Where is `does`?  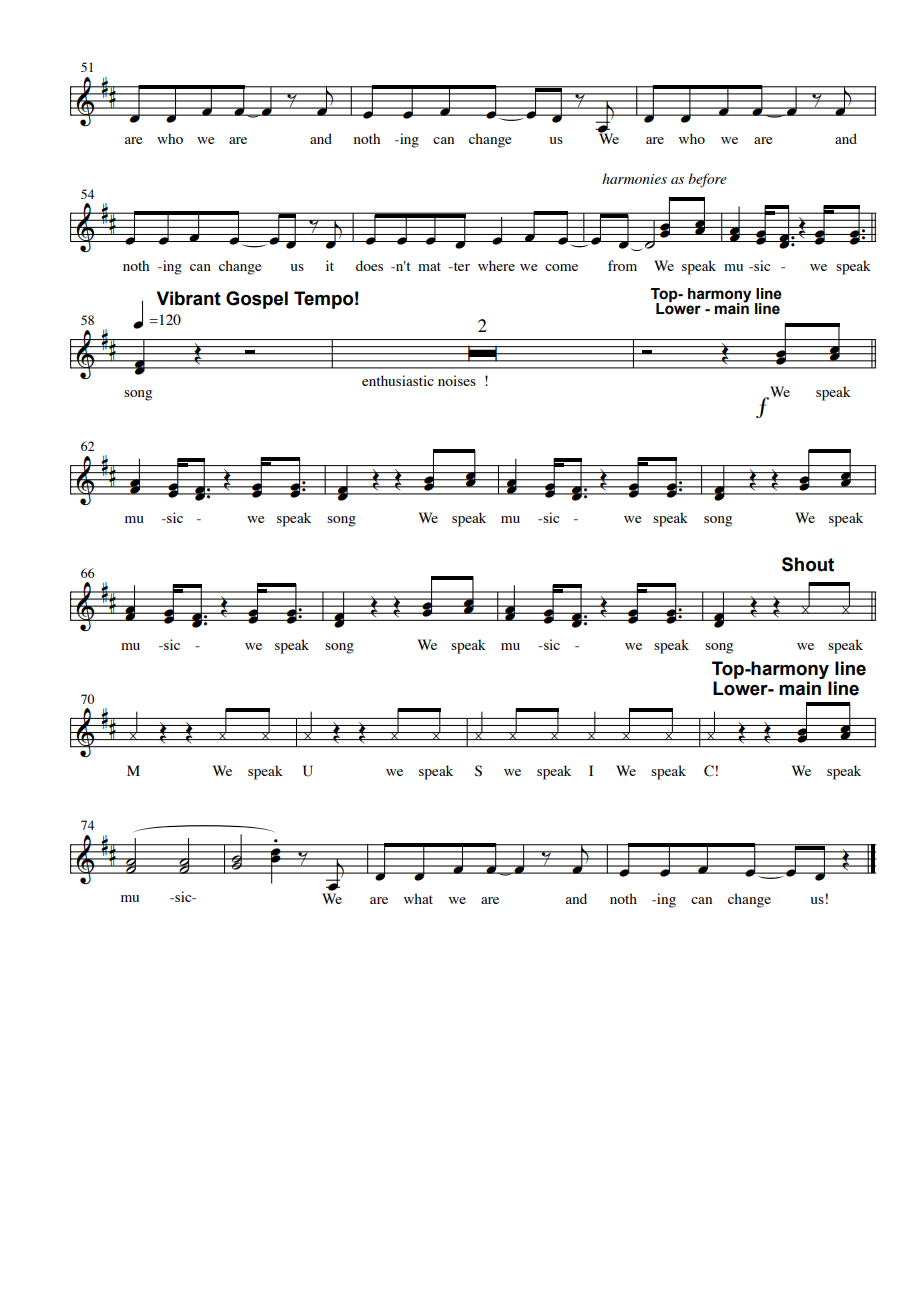
does is located at coordinates (369, 265).
